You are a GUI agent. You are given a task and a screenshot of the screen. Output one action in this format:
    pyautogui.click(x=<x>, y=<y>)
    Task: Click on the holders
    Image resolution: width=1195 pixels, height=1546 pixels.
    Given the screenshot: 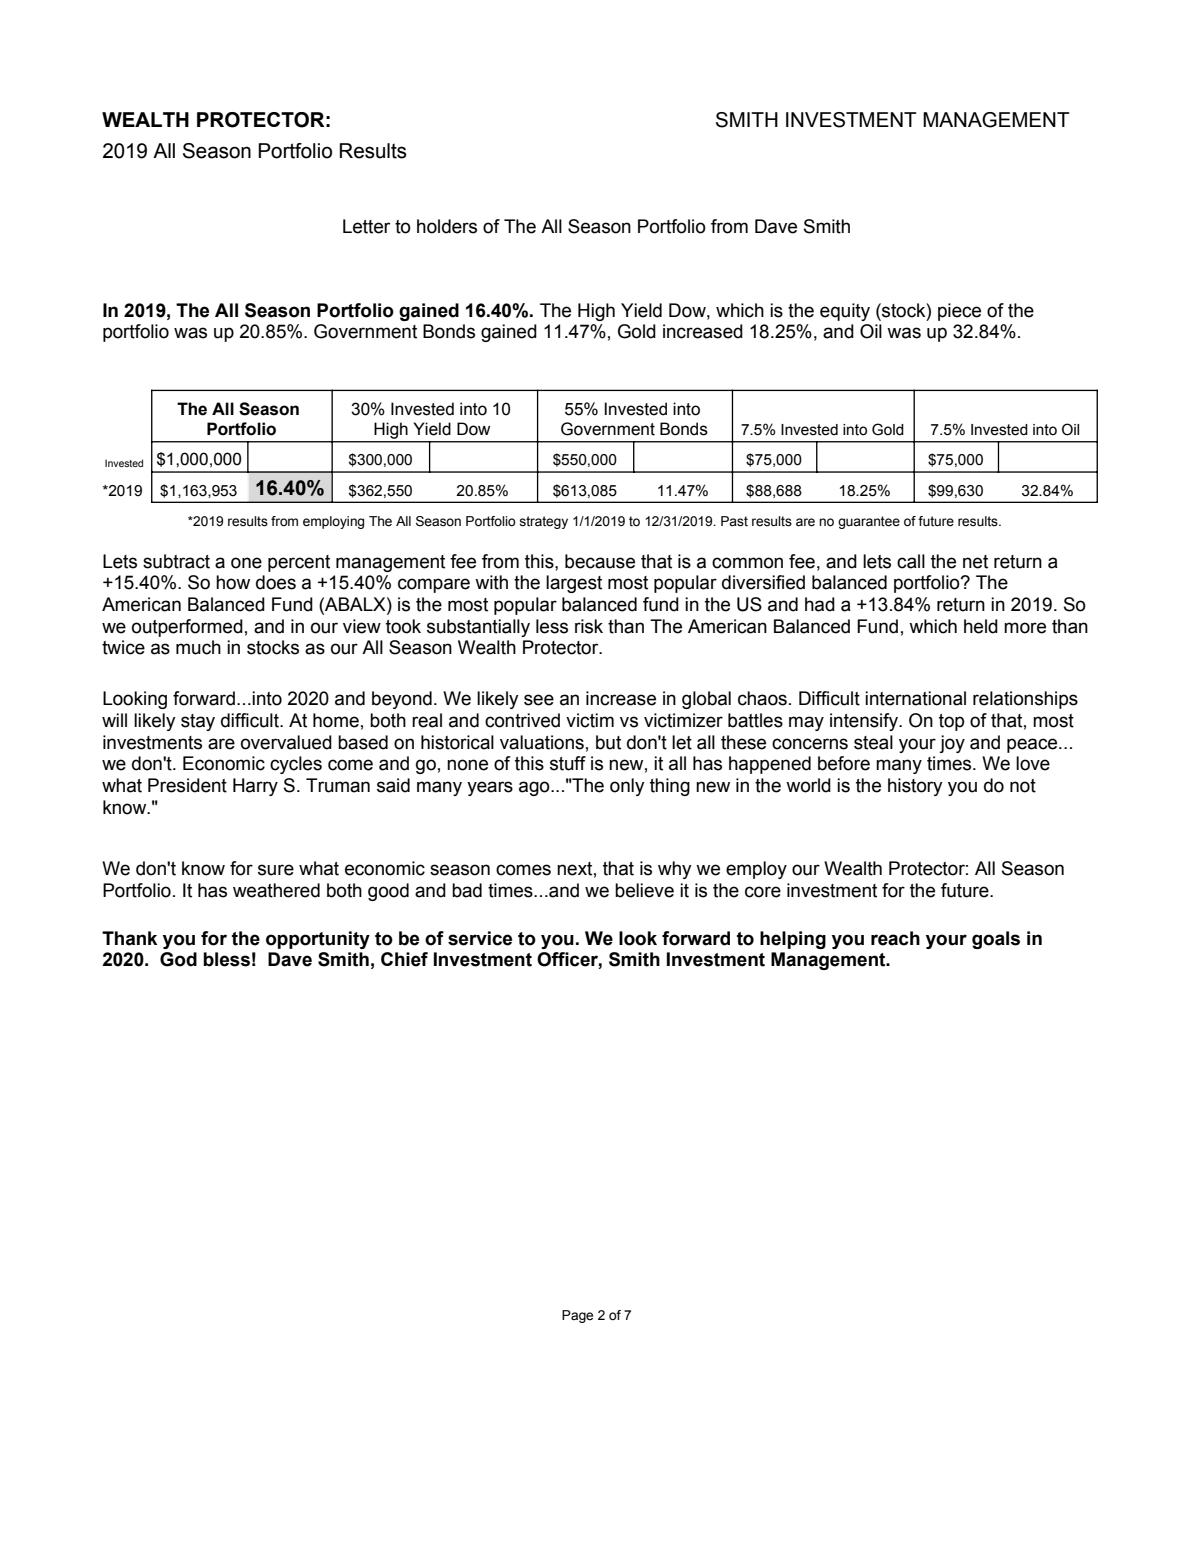 What is the action you would take?
    pyautogui.click(x=447, y=226)
